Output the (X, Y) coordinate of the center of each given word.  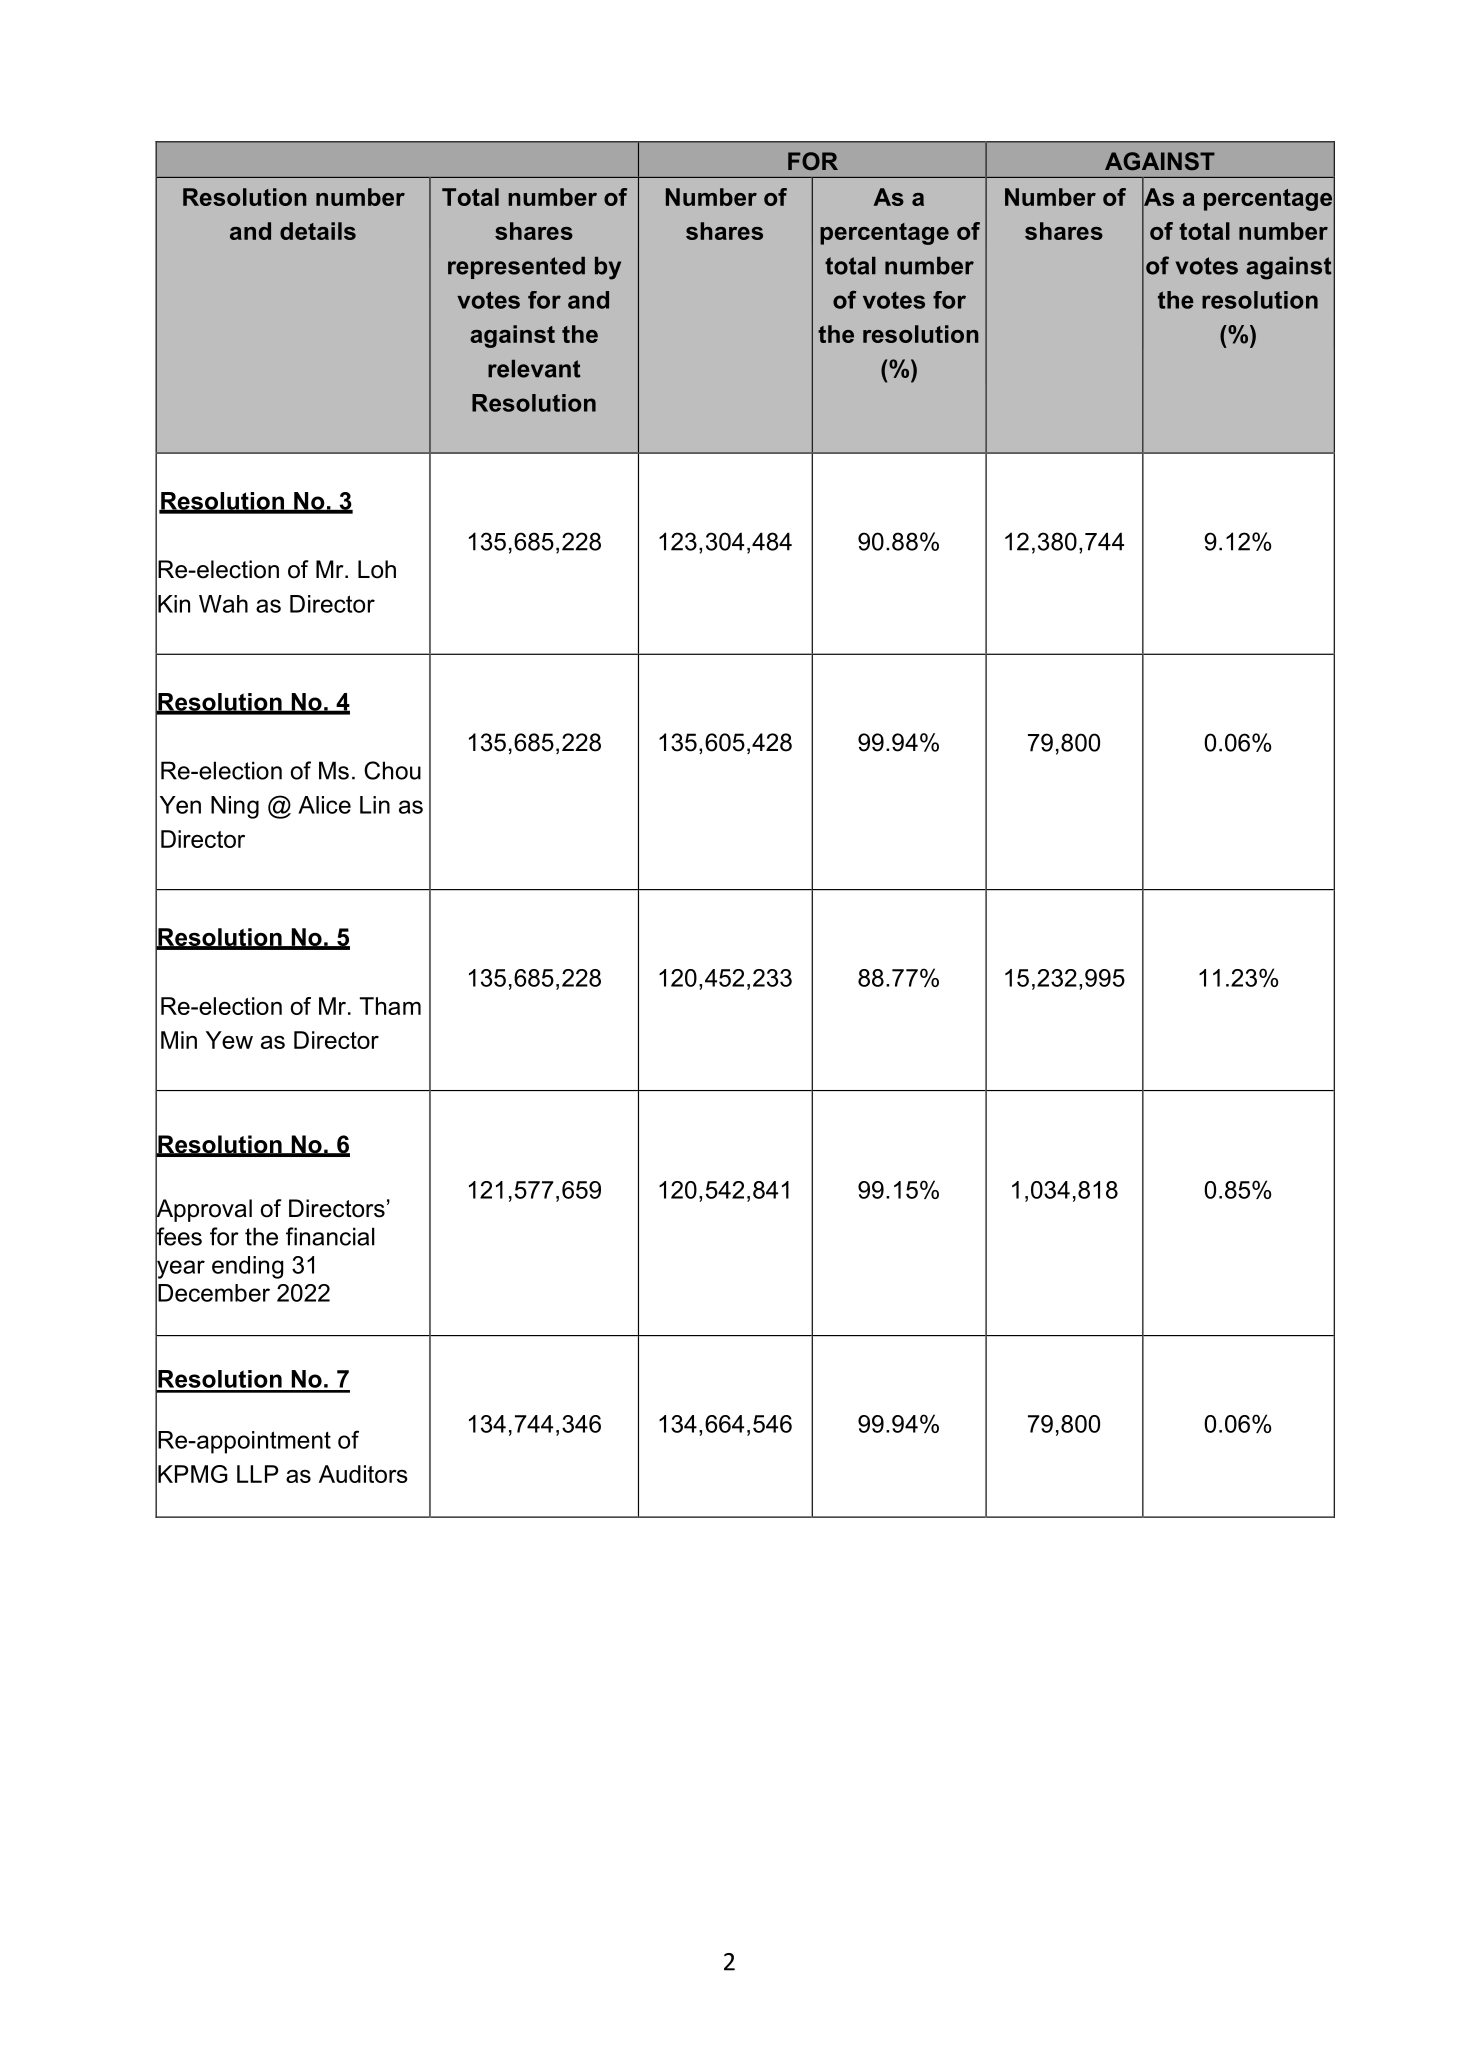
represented (516, 268)
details (318, 231)
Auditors (363, 1474)
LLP (258, 1474)
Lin (375, 805)
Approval (203, 1210)
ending (247, 1267)
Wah (223, 604)
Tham (390, 1006)
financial (330, 1236)
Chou (392, 770)
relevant (534, 369)
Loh (377, 569)
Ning (235, 807)
